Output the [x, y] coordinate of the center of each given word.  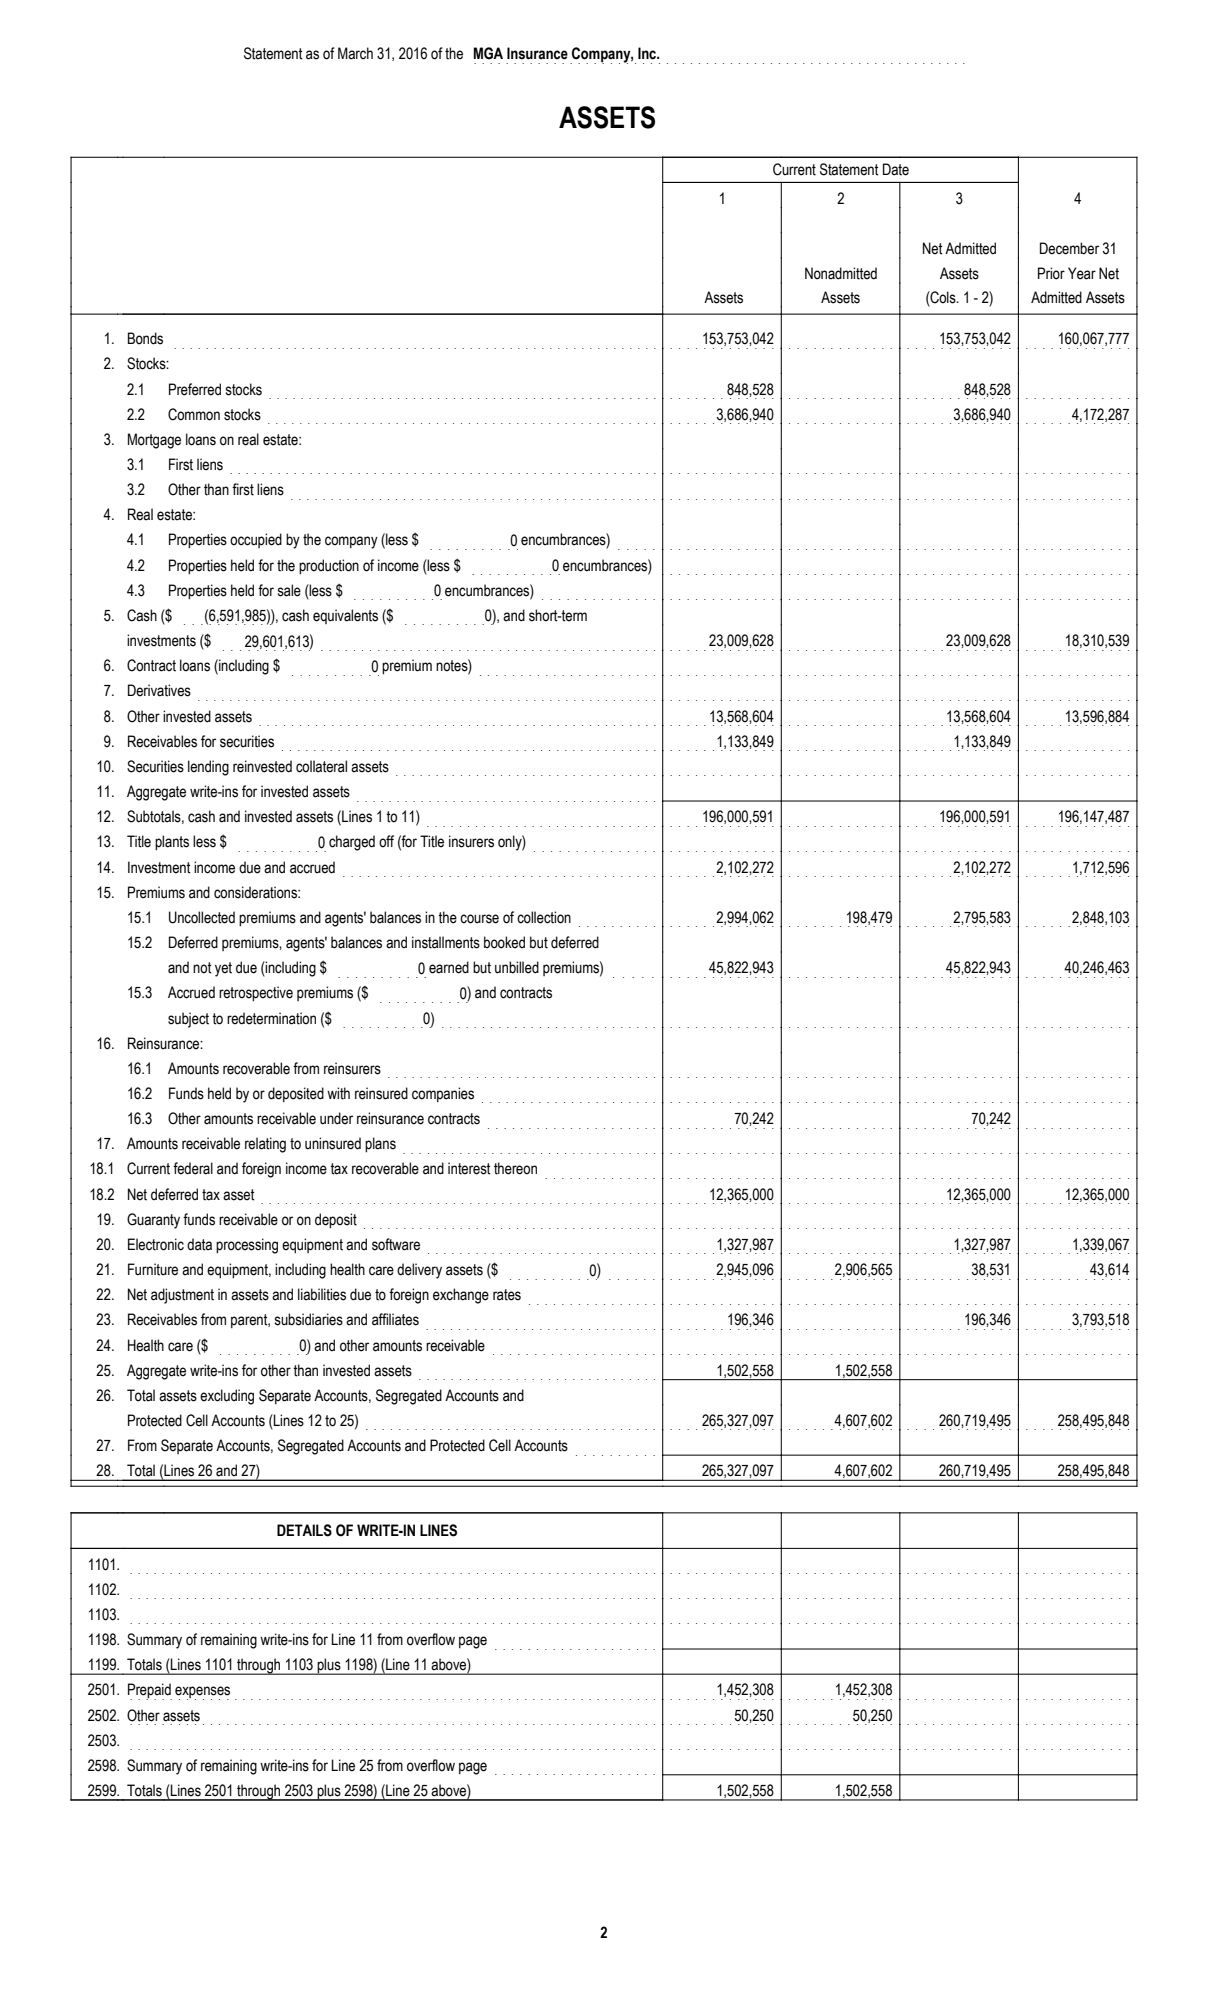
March [355, 53]
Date [896, 169]
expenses [202, 1693]
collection [544, 917]
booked [504, 942]
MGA [488, 53]
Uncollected [202, 917]
